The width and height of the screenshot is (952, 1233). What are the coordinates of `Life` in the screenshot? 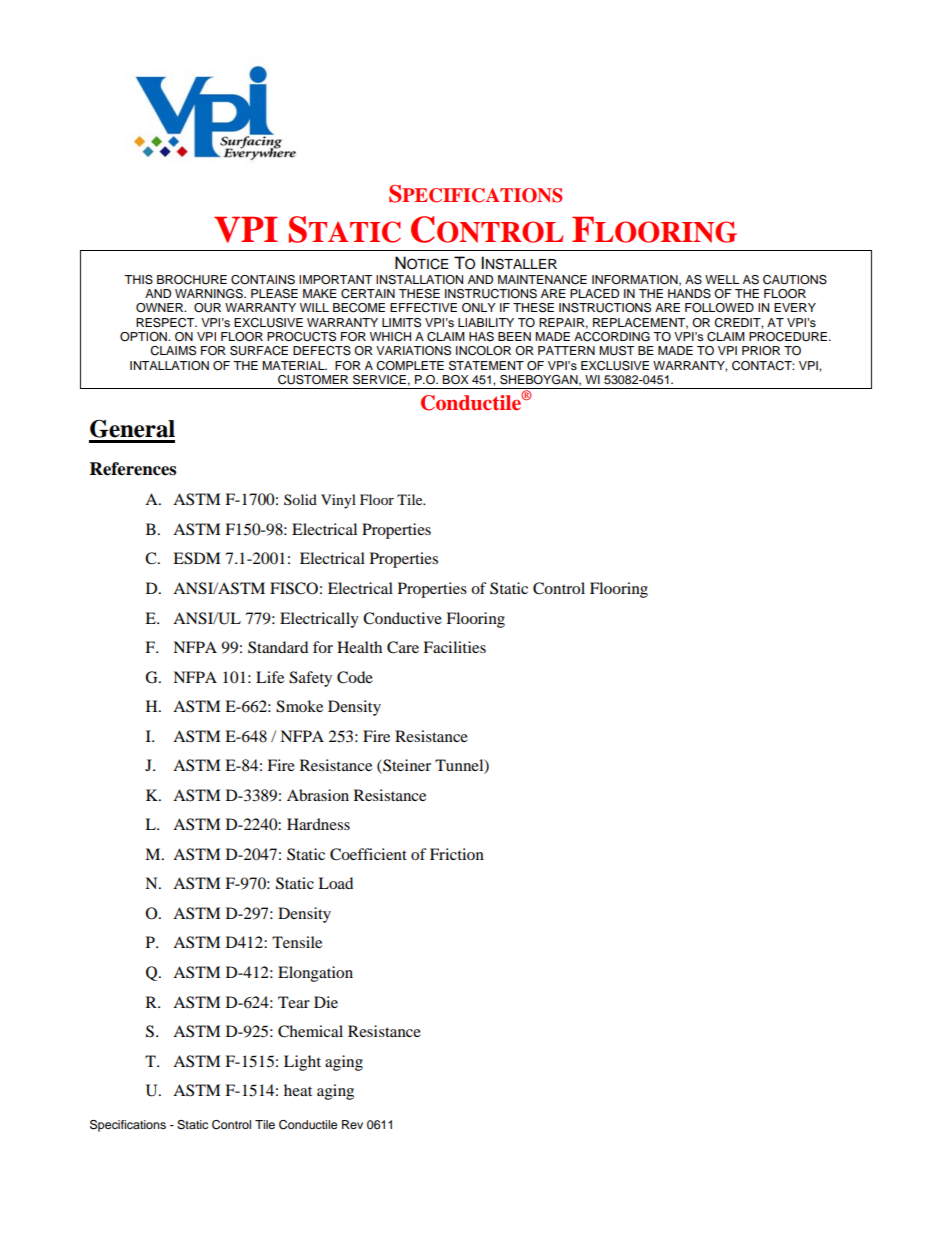 It's located at (270, 677).
